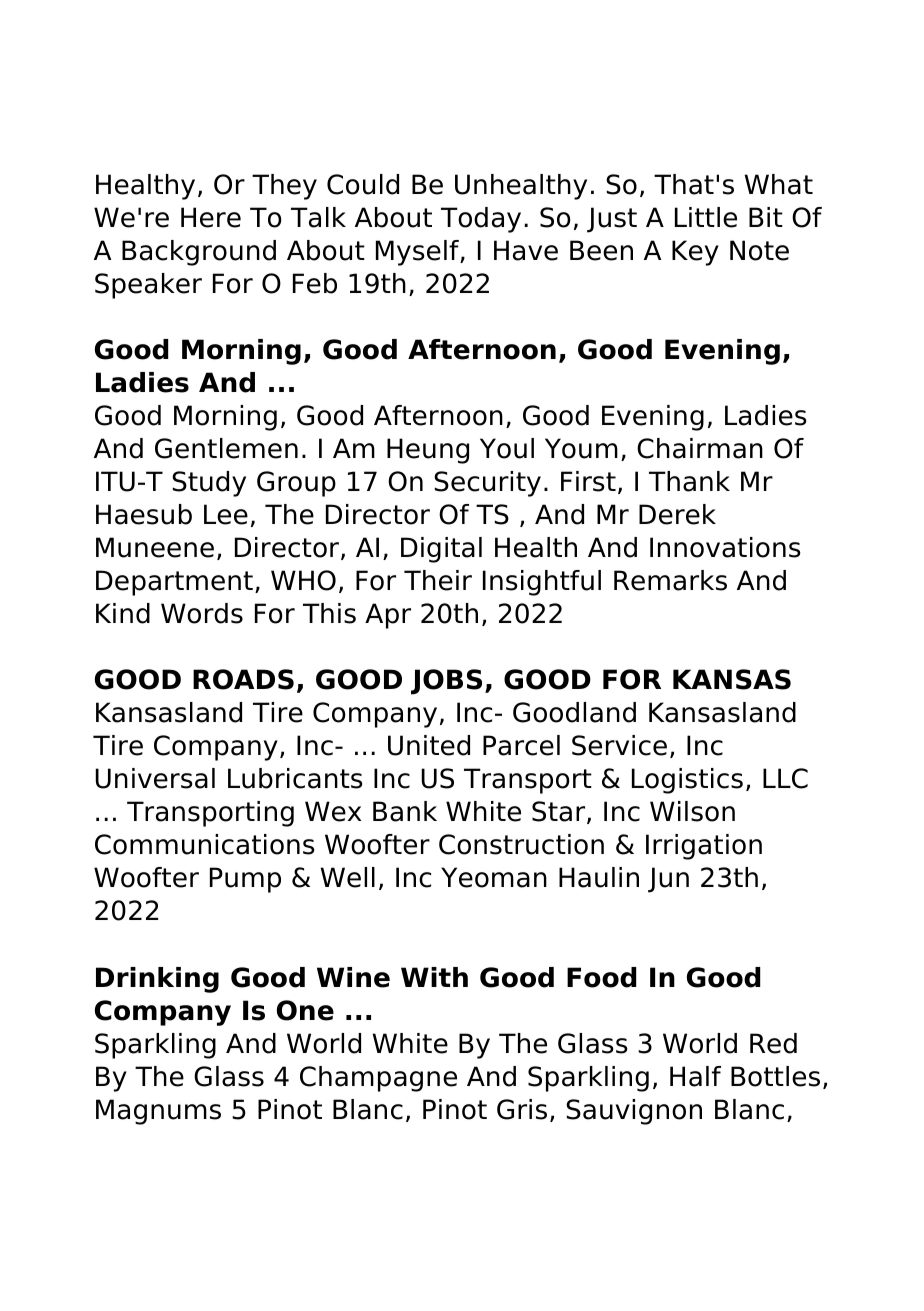 This screenshot has height=1311, width=924. Describe the element at coordinates (441, 550) in the screenshot. I see `Digital` at that location.
